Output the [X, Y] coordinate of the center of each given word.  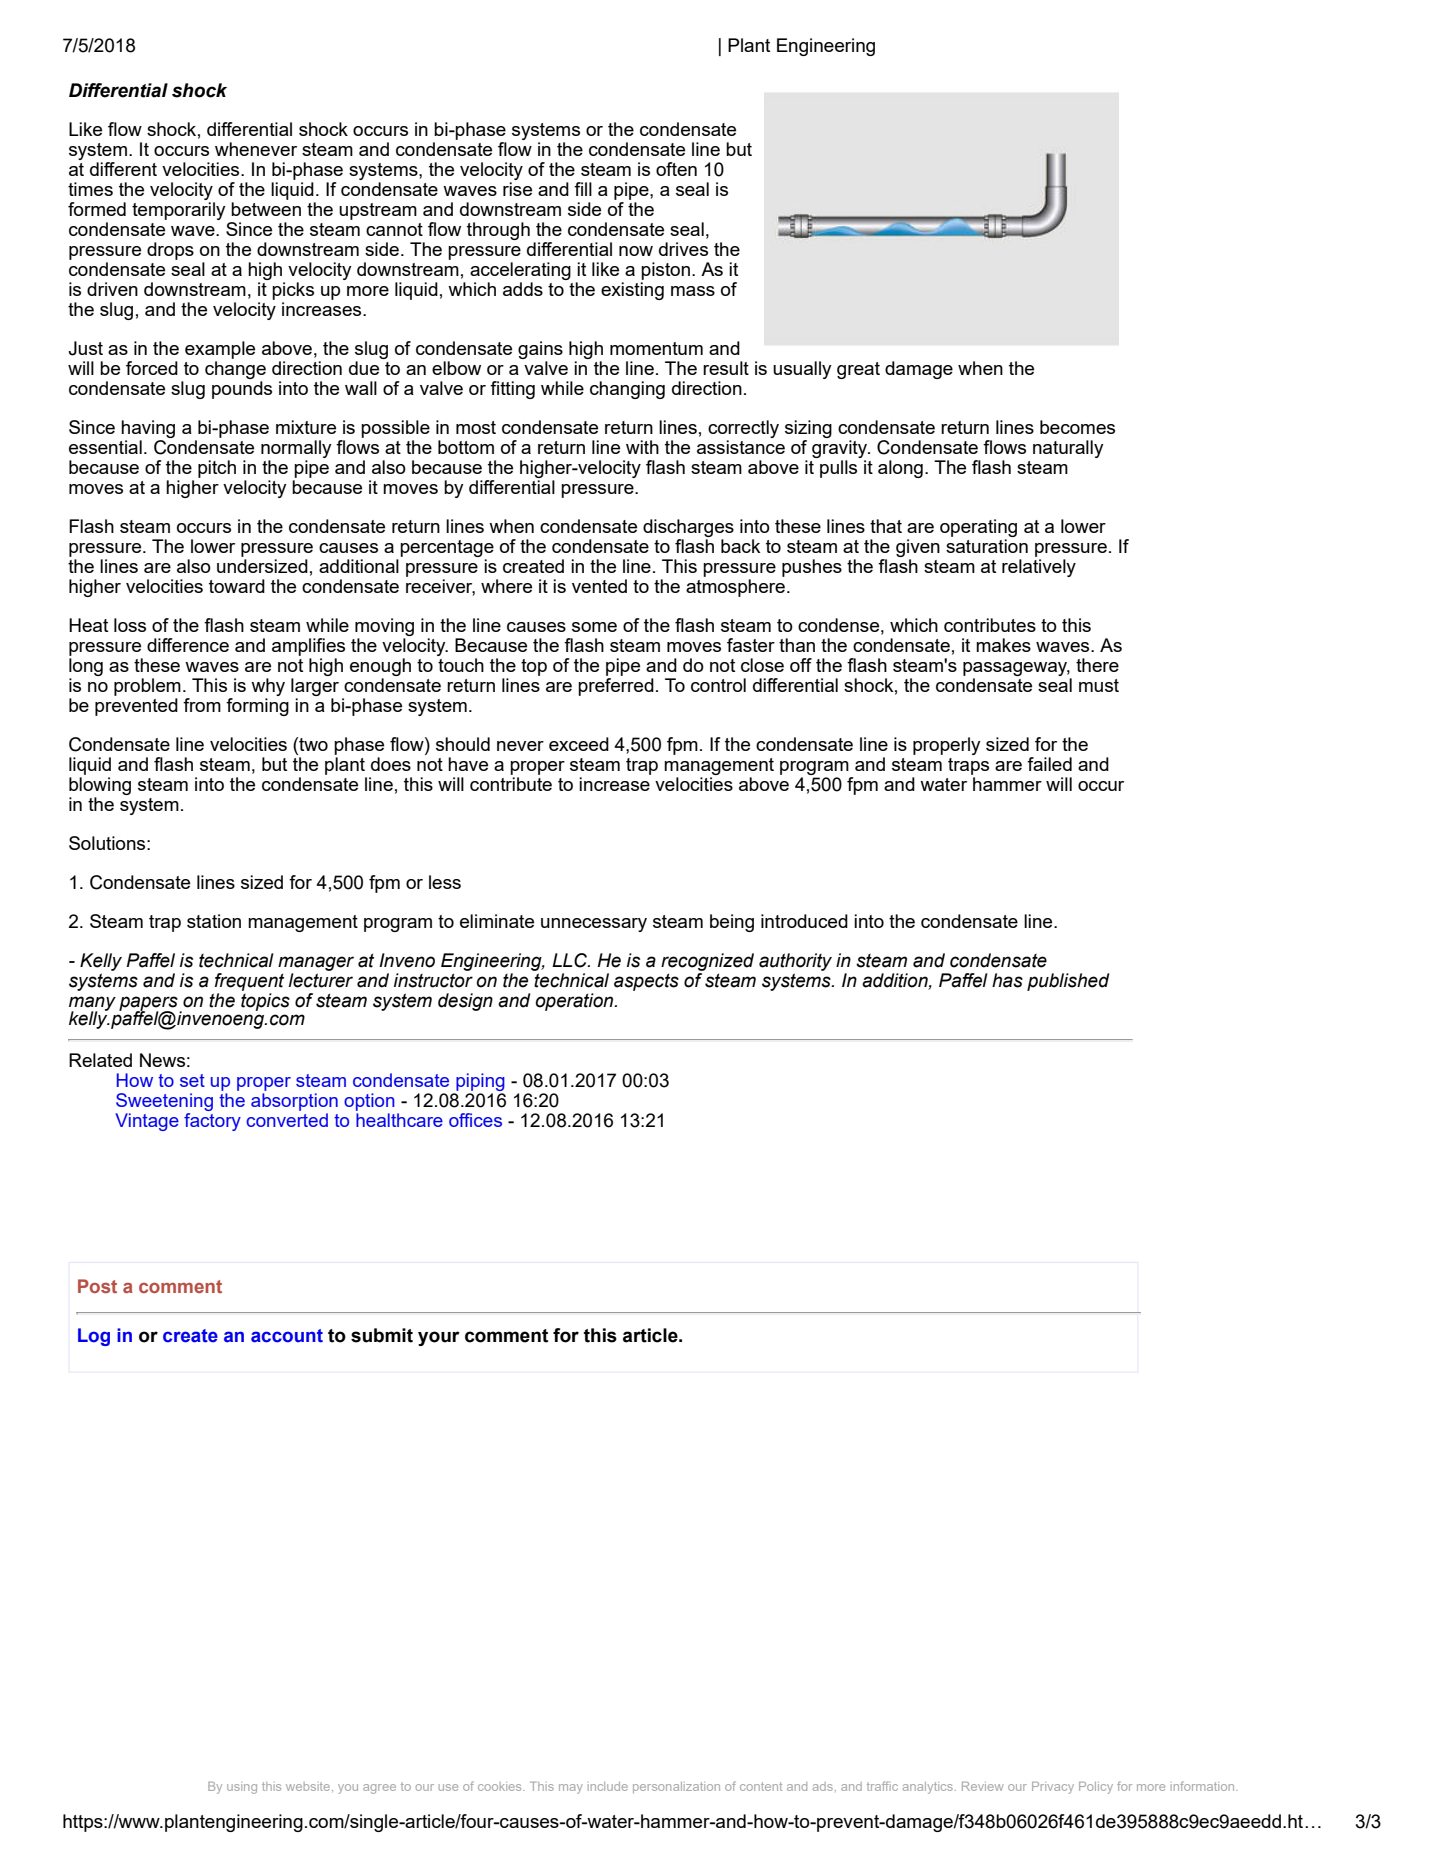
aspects [646, 982]
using [242, 1788]
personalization [676, 1788]
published [1068, 982]
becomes [1077, 427]
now [636, 251]
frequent [249, 982]
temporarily [179, 211]
